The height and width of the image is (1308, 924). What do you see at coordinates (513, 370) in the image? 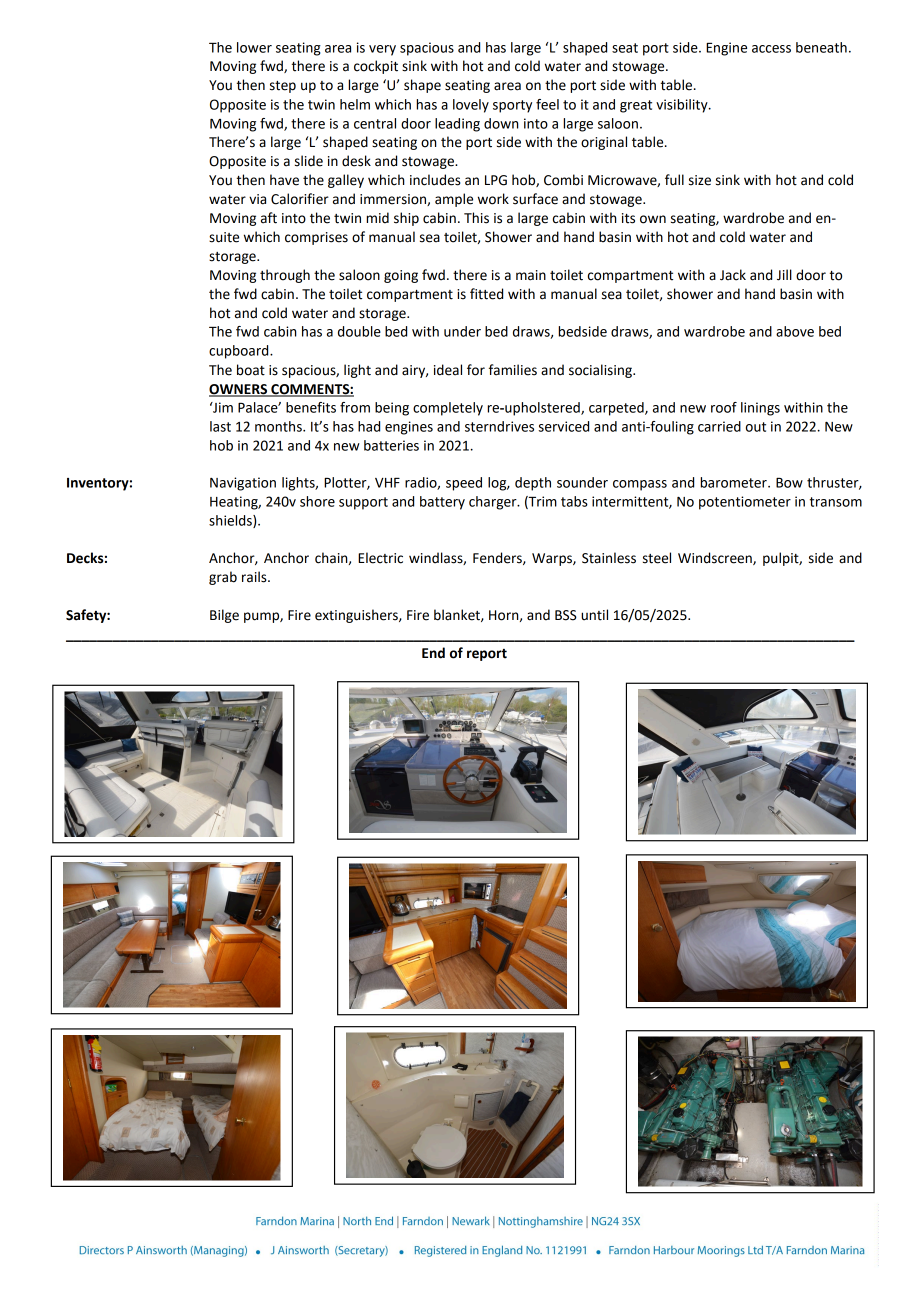
I see `families` at bounding box center [513, 370].
